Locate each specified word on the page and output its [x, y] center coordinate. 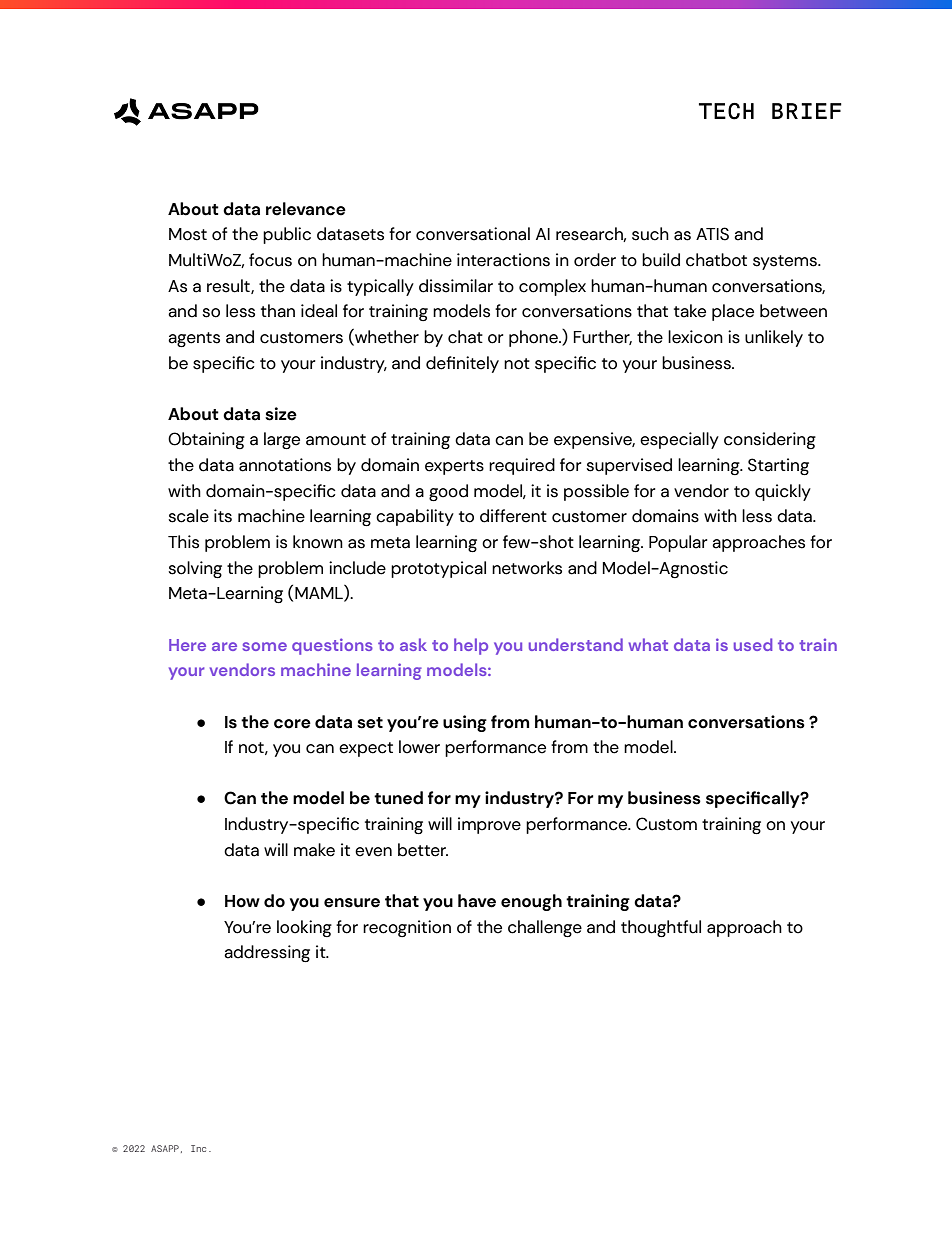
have [477, 901]
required [522, 466]
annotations [285, 465]
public [287, 235]
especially [679, 440]
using [465, 723]
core [292, 724]
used [753, 644]
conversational [473, 234]
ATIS [712, 234]
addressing [267, 954]
